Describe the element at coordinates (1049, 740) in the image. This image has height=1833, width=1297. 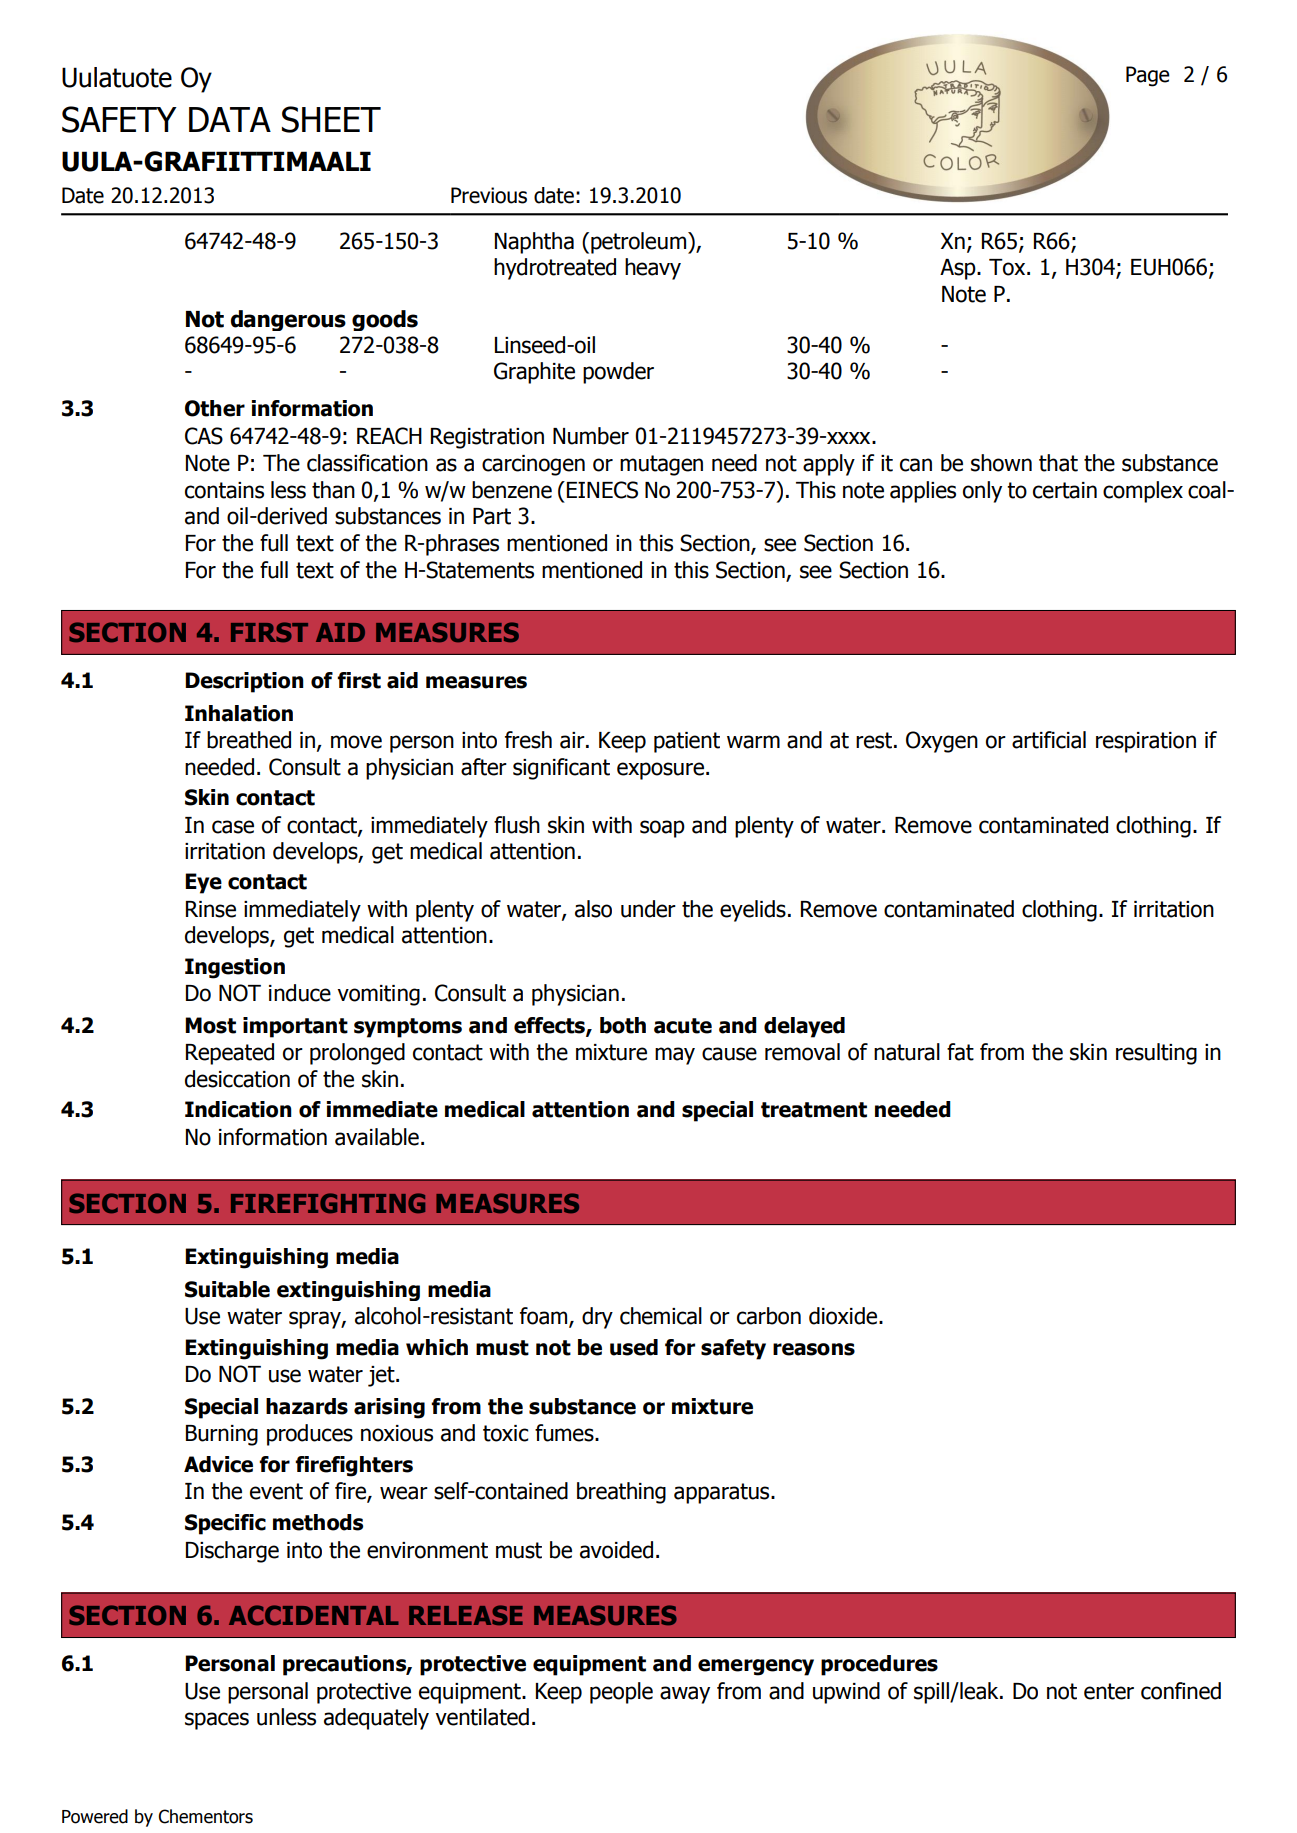
I see `artificial` at that location.
